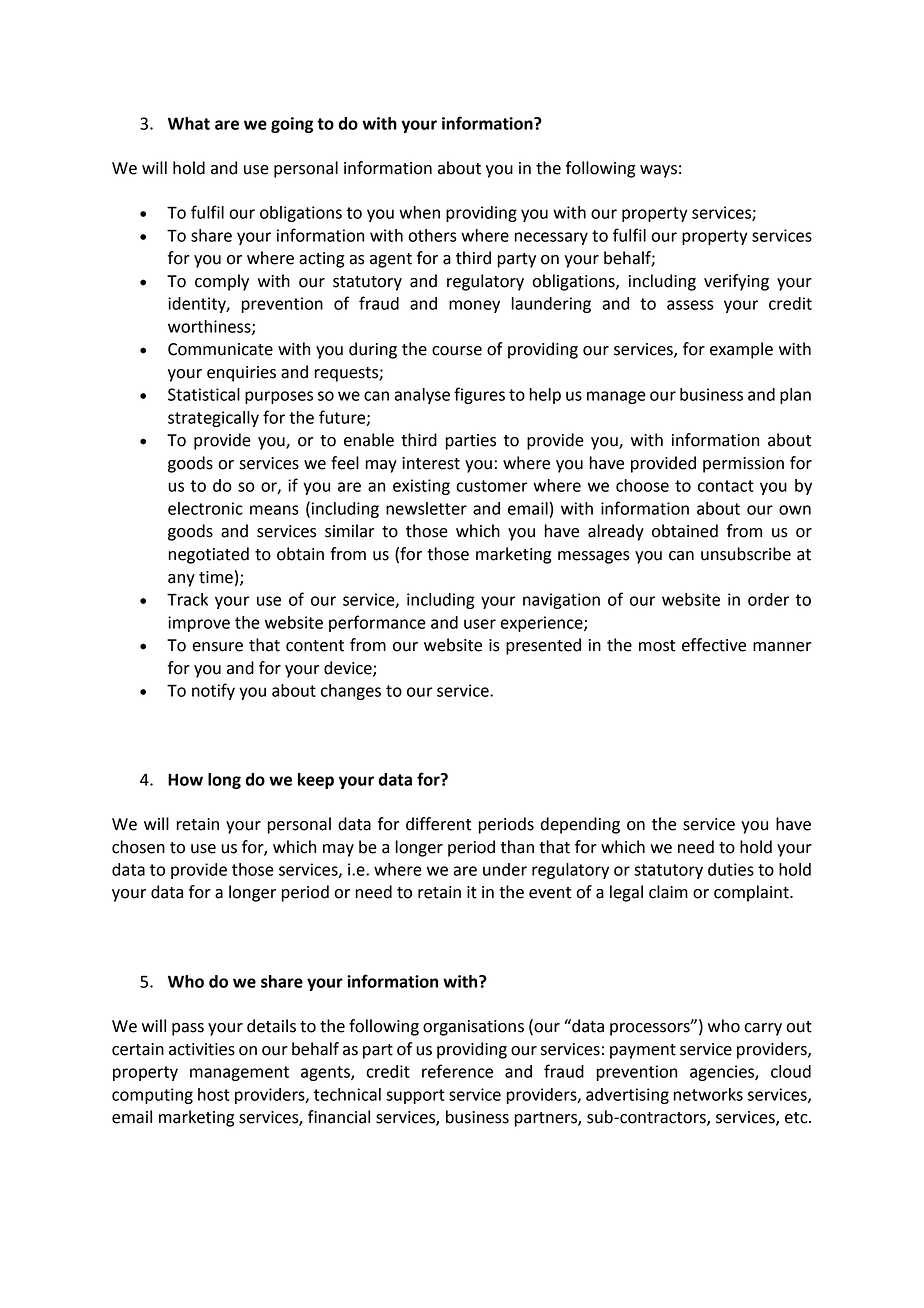 This screenshot has width=924, height=1308. Describe the element at coordinates (214, 1094) in the screenshot. I see `host` at that location.
